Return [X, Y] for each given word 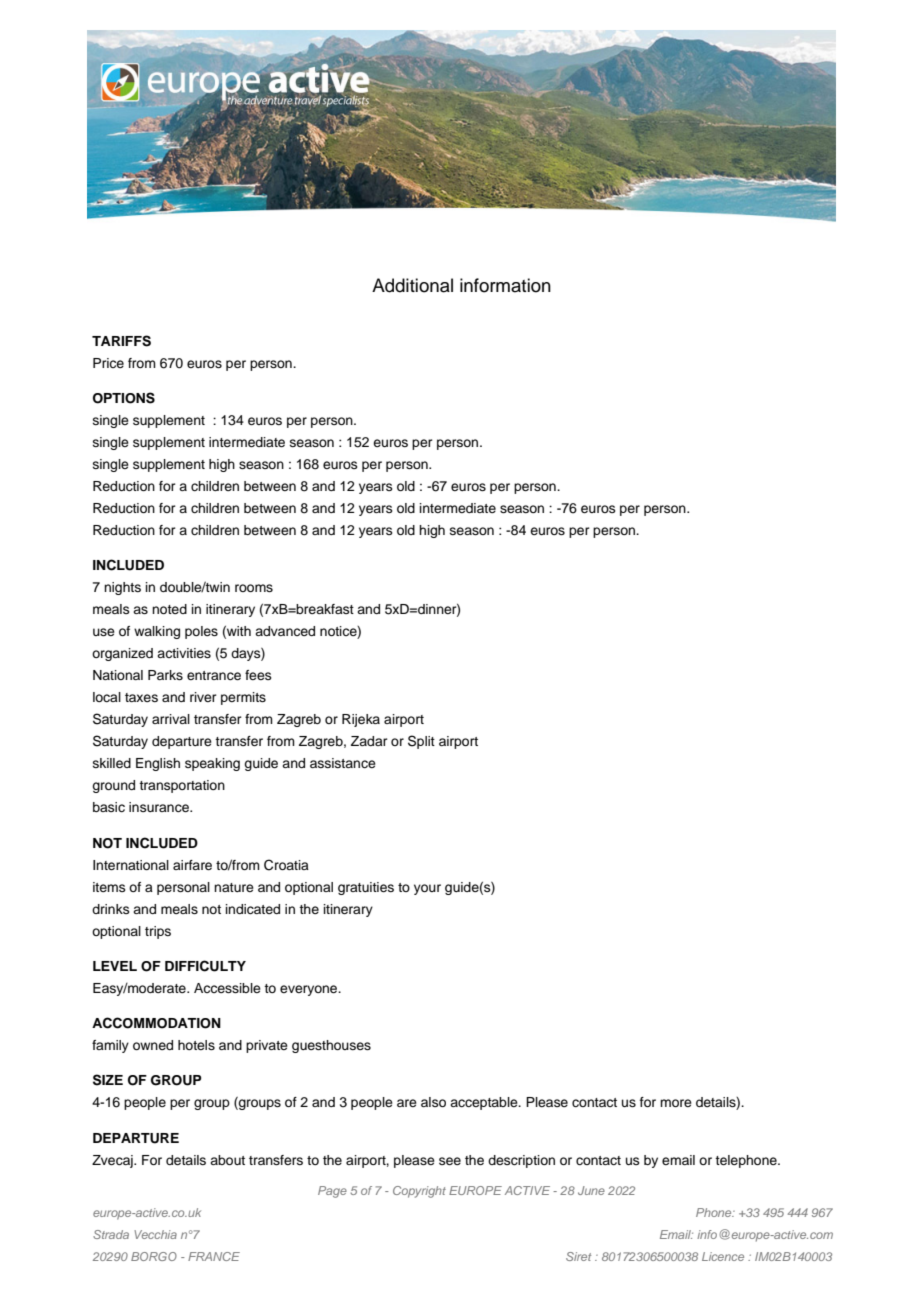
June [591, 1190]
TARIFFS [121, 341]
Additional [412, 285]
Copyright [419, 1192]
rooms [254, 588]
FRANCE [214, 1256]
